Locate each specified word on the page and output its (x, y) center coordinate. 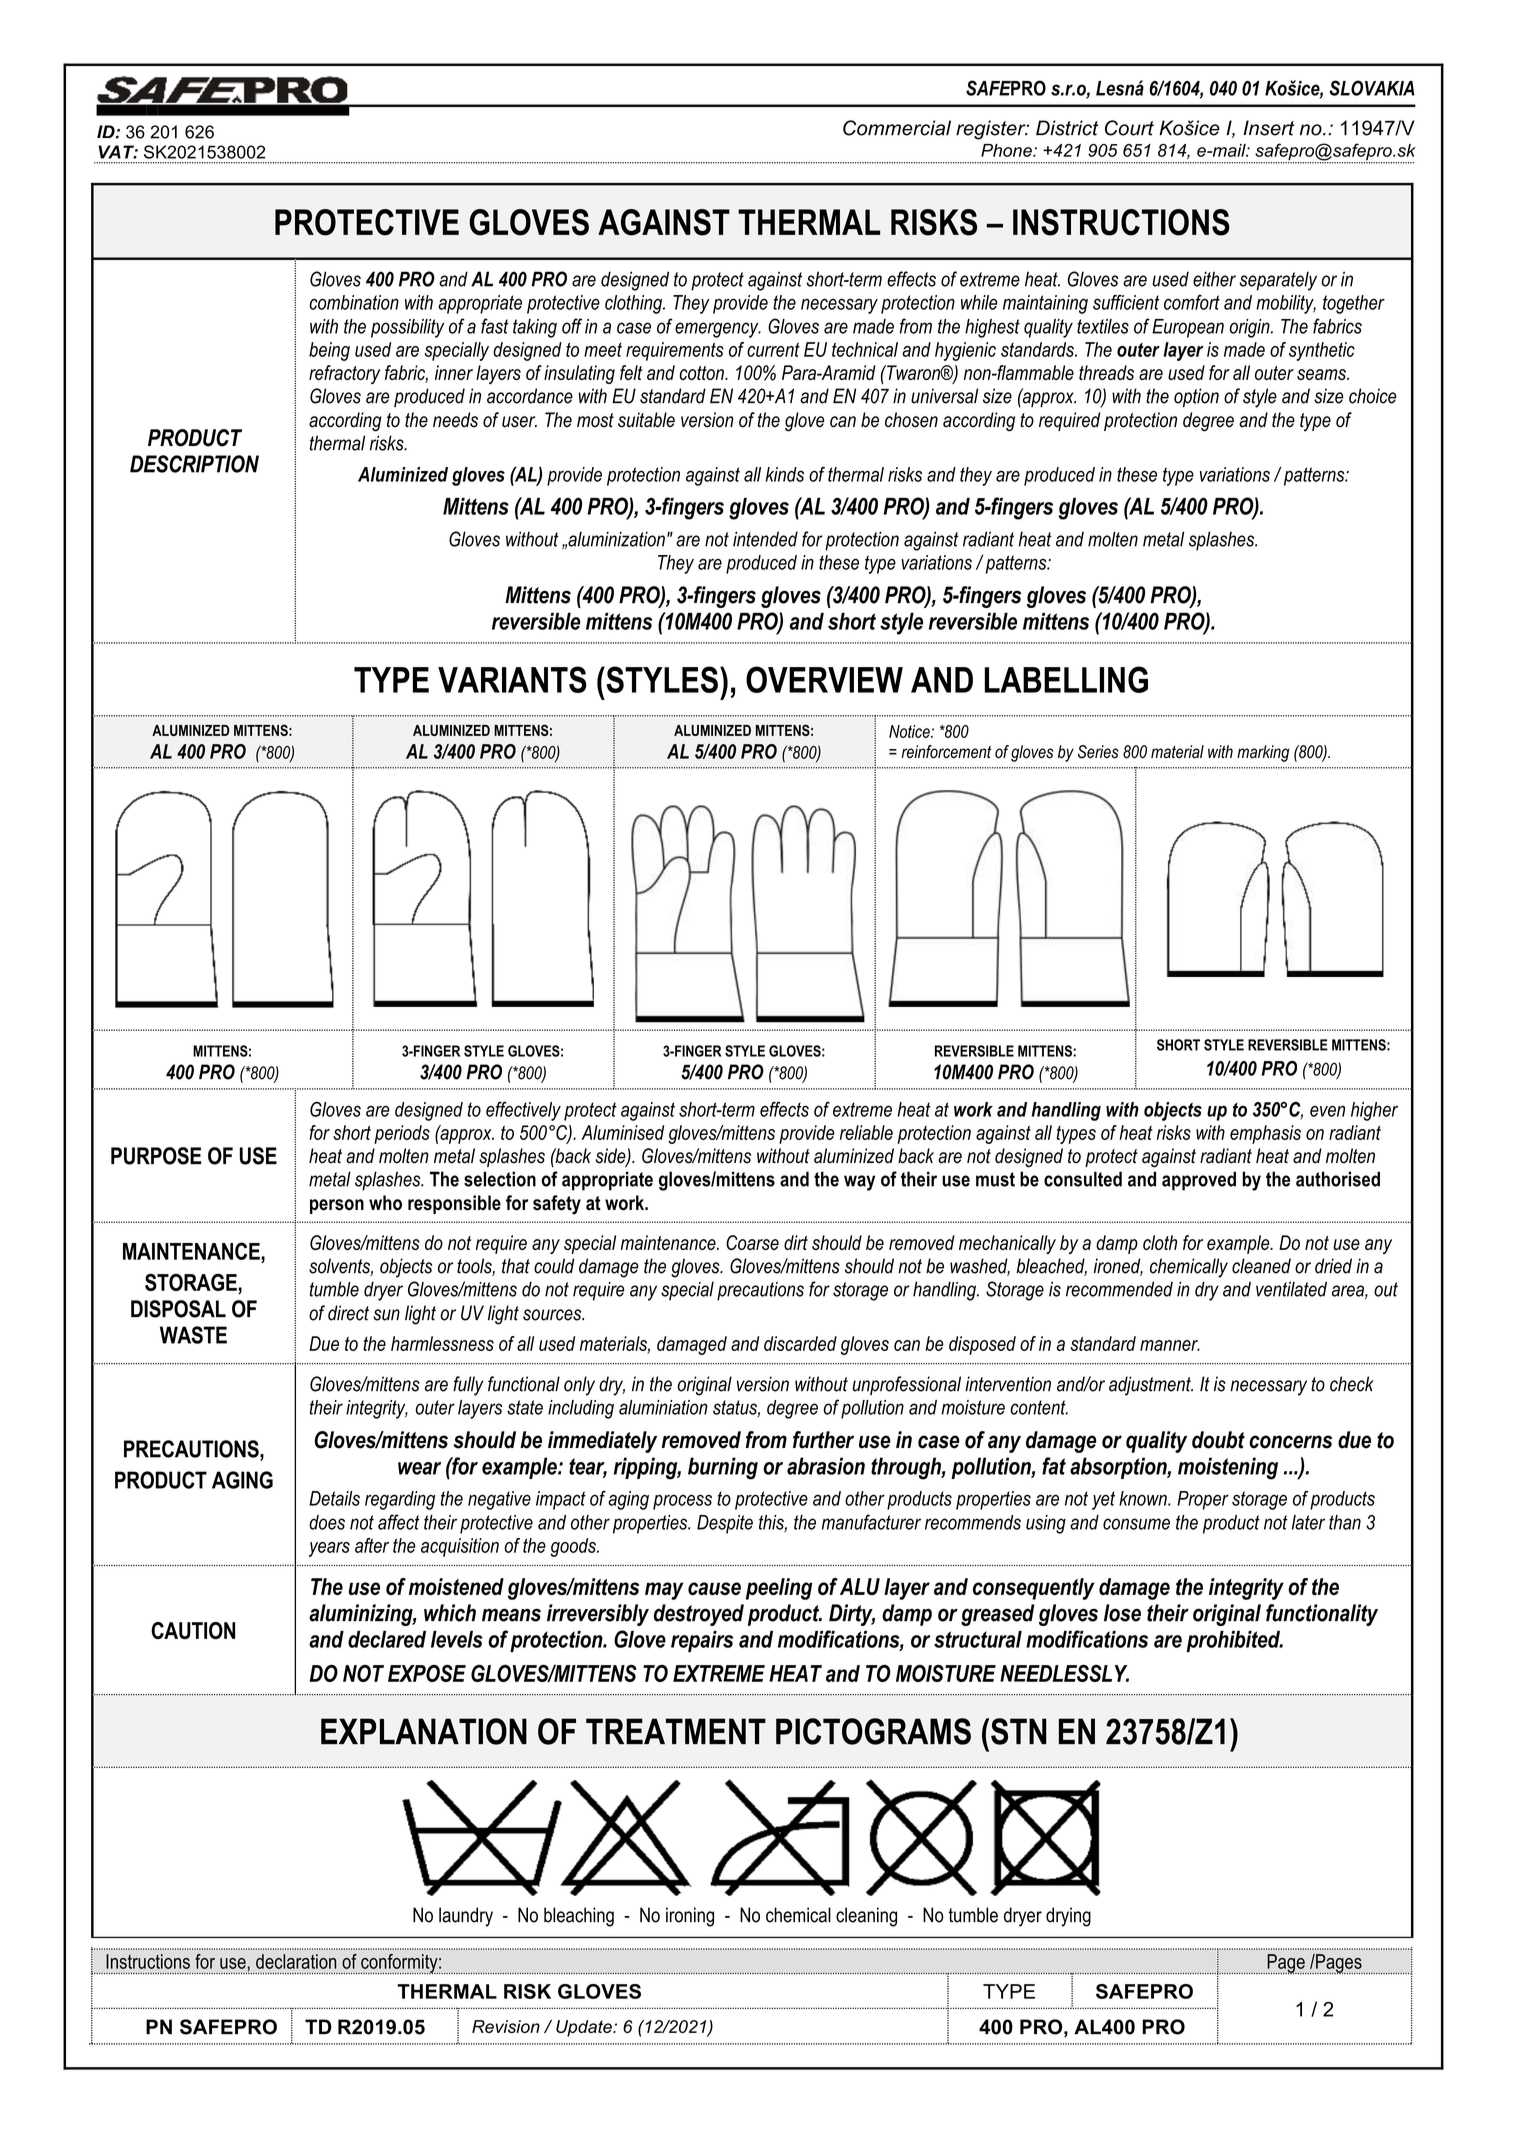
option (1196, 397)
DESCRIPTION (194, 464)
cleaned (1261, 1266)
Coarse (752, 1242)
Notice (910, 731)
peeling (779, 1589)
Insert (1269, 128)
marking (1263, 753)
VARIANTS (512, 679)
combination (354, 302)
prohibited (1234, 1641)
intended (765, 539)
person (337, 1206)
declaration (296, 1961)
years (329, 1549)
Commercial (897, 128)
